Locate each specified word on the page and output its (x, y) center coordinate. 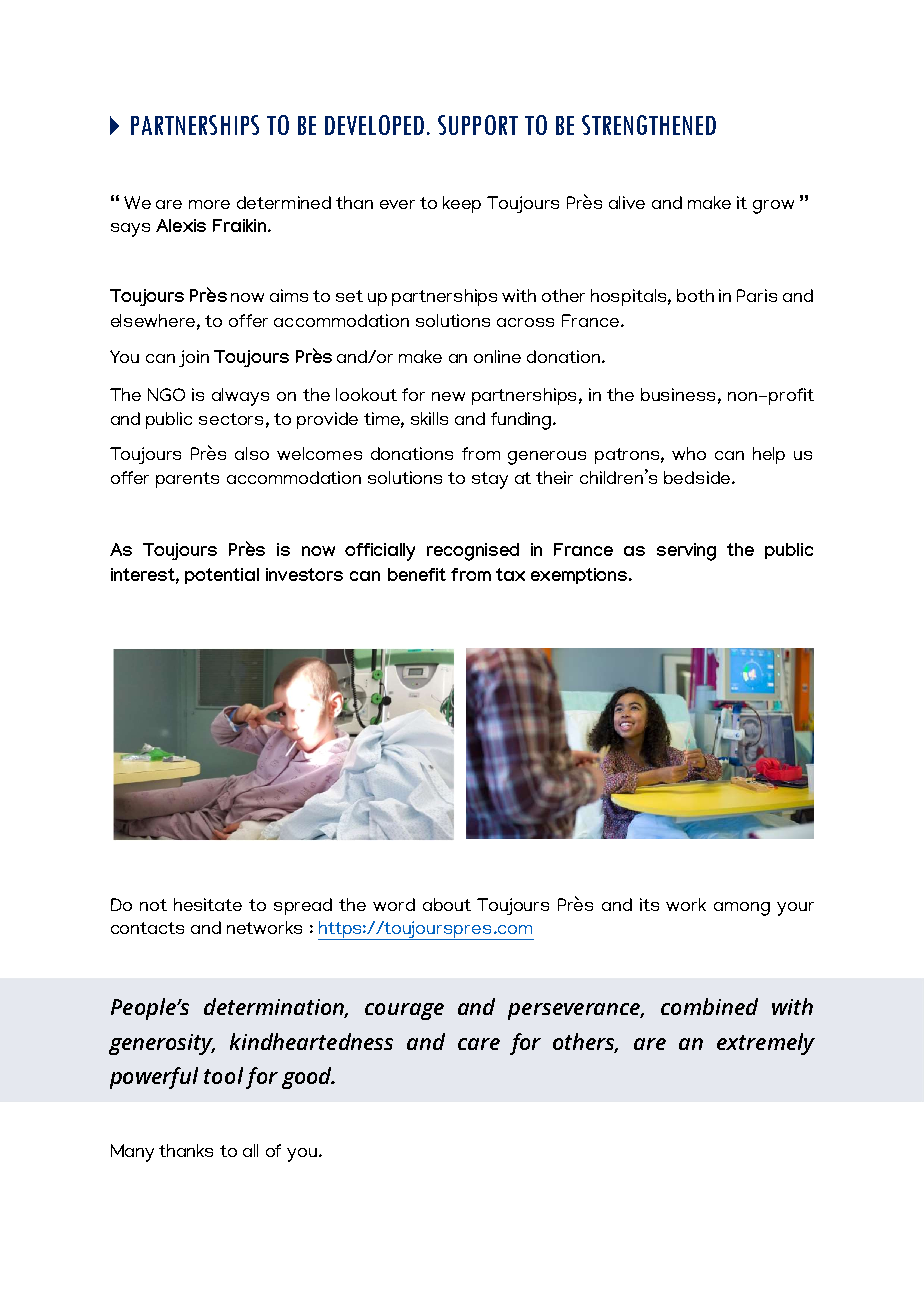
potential (222, 576)
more (209, 204)
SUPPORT (478, 125)
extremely (766, 1044)
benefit (417, 574)
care (479, 1044)
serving (686, 552)
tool (223, 1075)
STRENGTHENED (649, 125)
